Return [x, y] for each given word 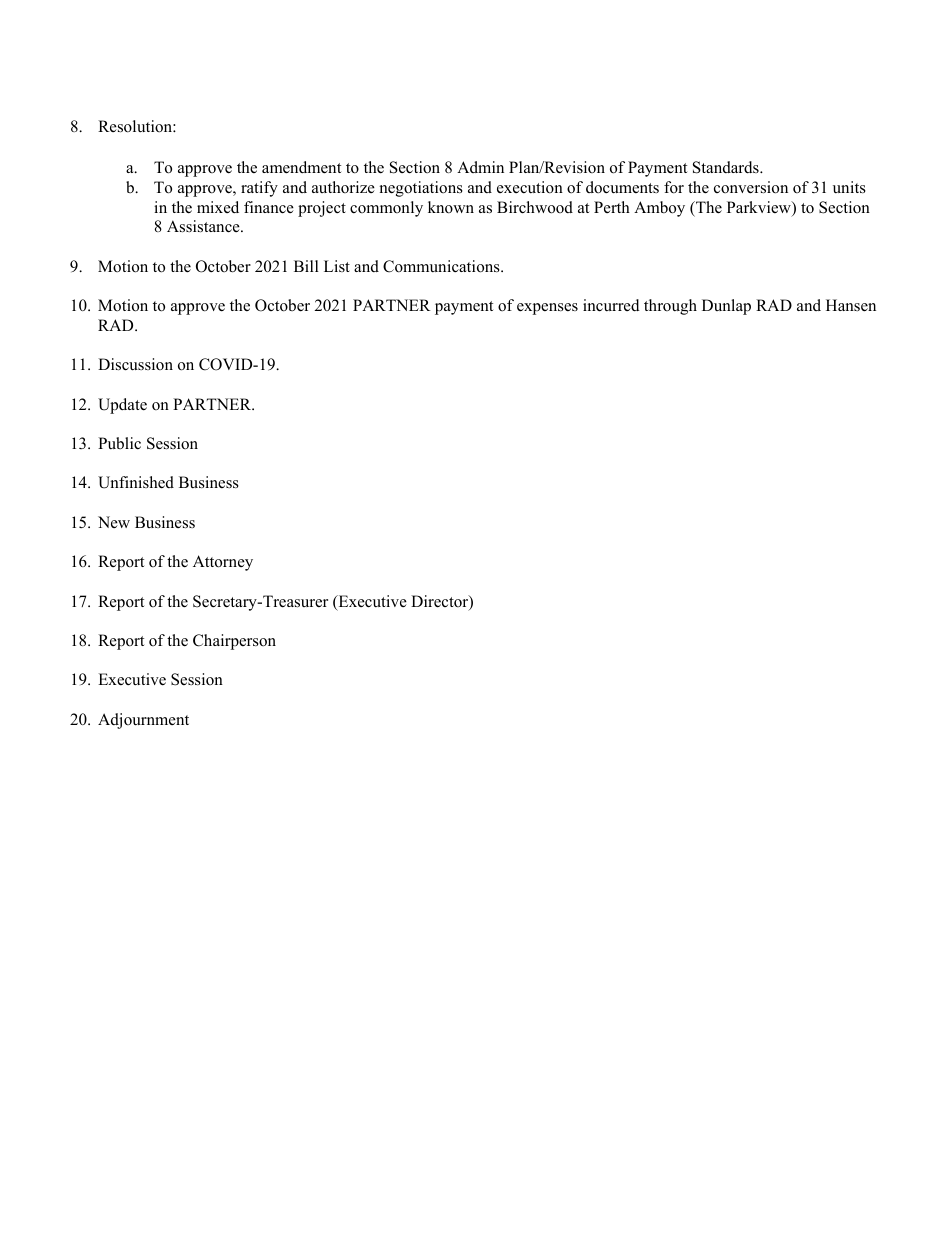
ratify [259, 189]
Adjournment [143, 721]
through [670, 307]
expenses [547, 309]
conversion [751, 187]
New [114, 522]
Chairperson [234, 642]
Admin [480, 167]
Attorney [223, 563]
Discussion [135, 364]
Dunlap [726, 307]
